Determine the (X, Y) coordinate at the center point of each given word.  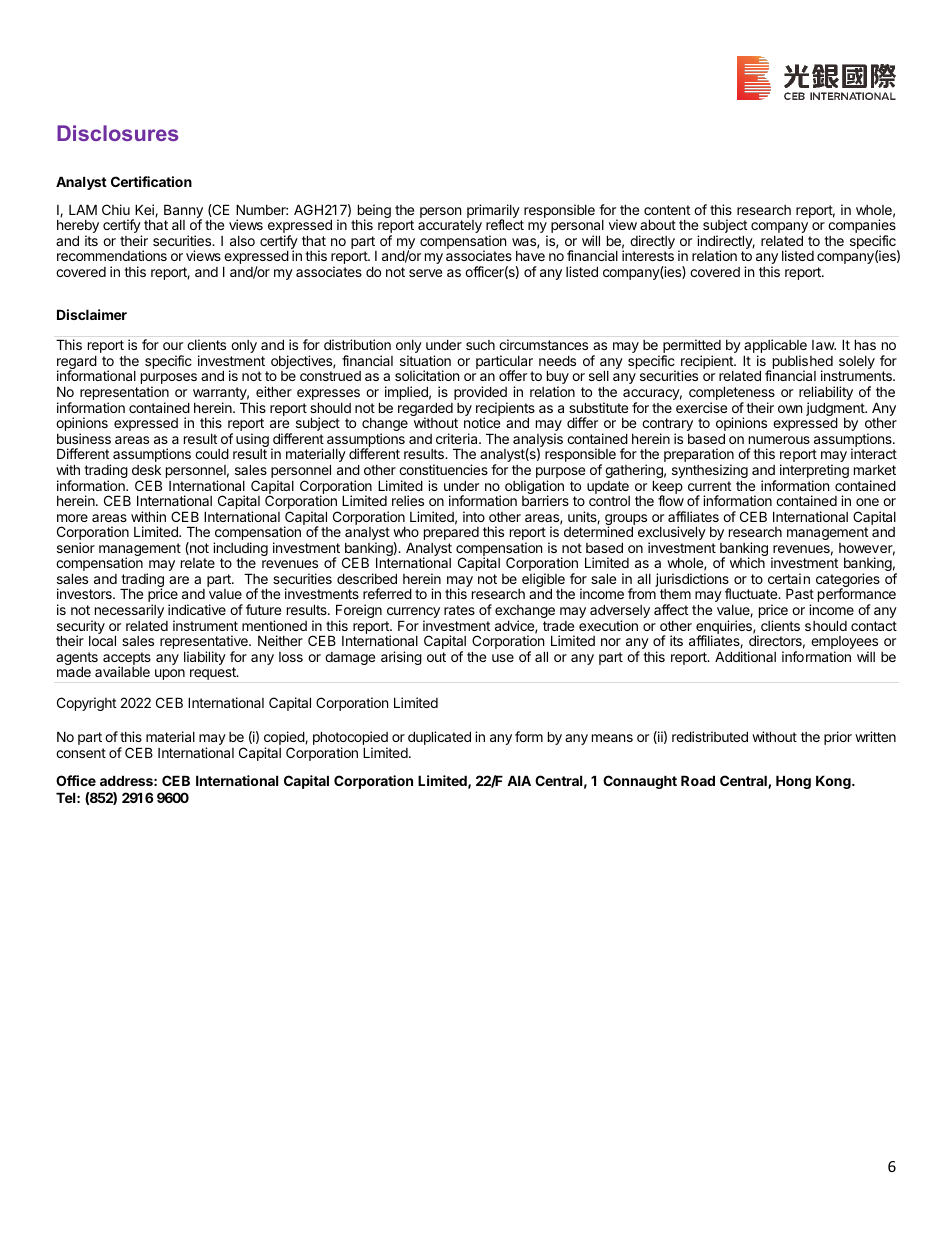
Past (800, 593)
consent (81, 753)
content (667, 210)
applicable (775, 347)
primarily (494, 212)
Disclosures (117, 133)
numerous (779, 440)
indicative (197, 609)
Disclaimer (92, 314)
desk (146, 470)
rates (459, 610)
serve (425, 273)
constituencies (443, 469)
